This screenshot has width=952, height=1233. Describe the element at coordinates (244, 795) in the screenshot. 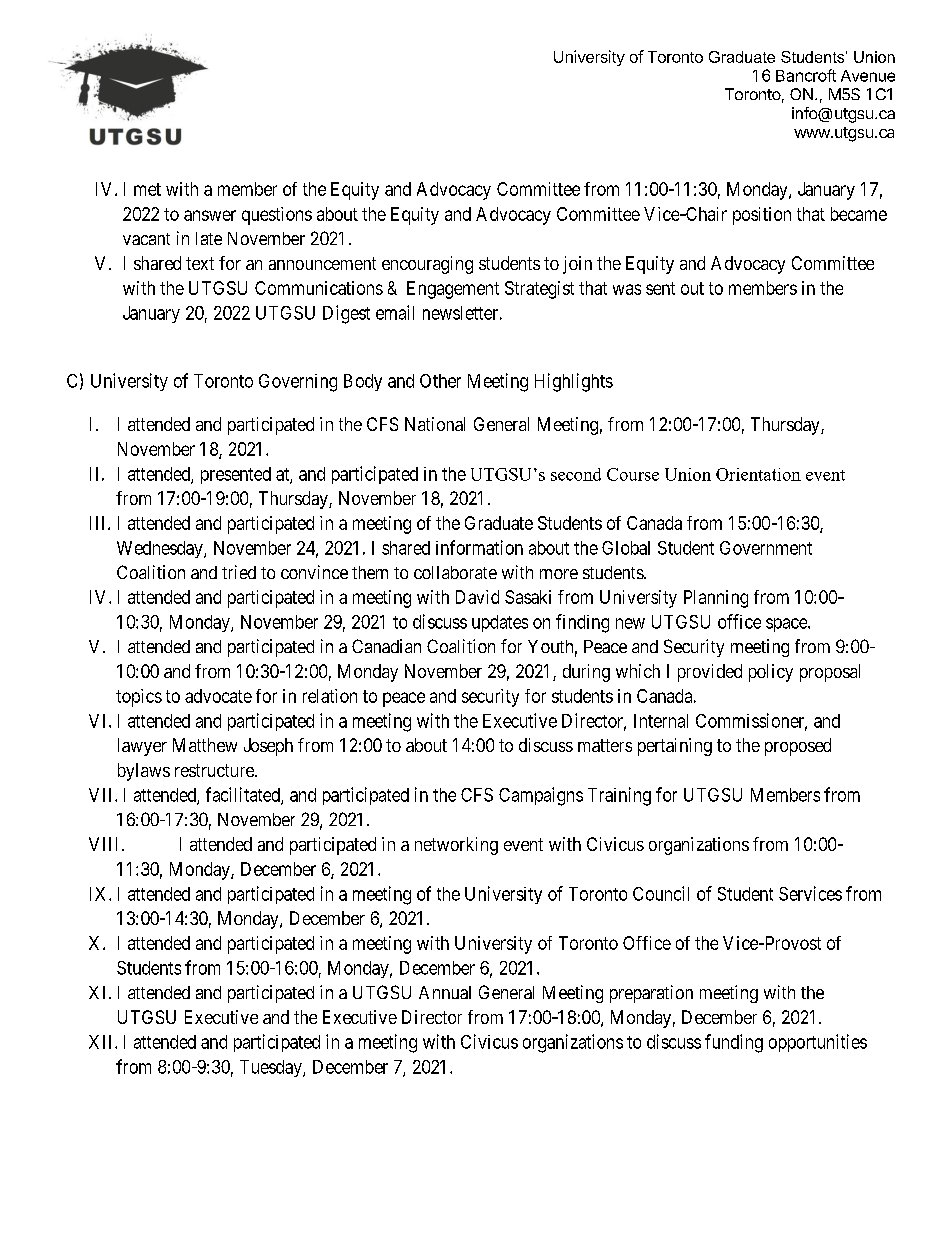

I see `facilitated` at that location.
